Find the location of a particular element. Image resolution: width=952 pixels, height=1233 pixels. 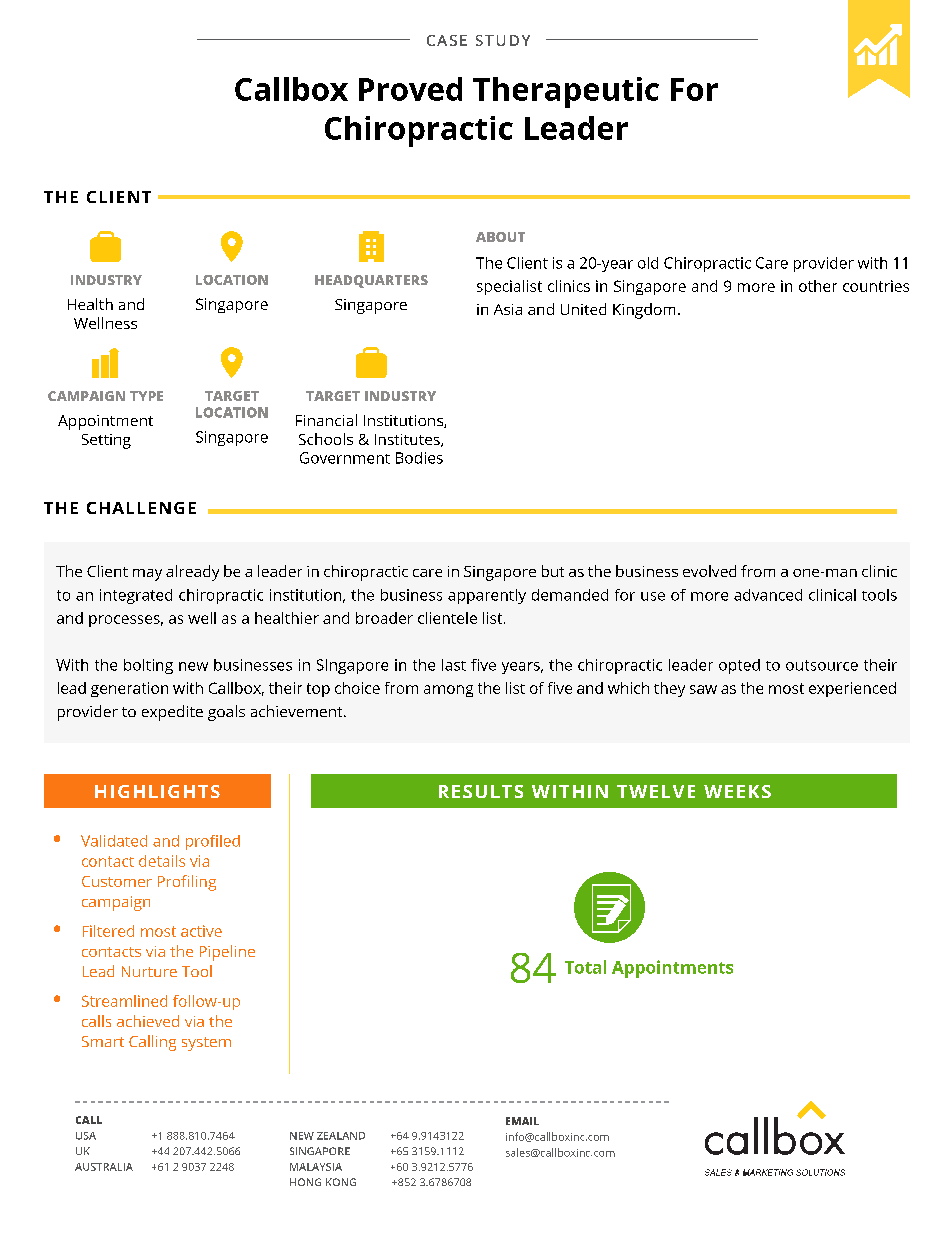

Therapeutic is located at coordinates (566, 92).
